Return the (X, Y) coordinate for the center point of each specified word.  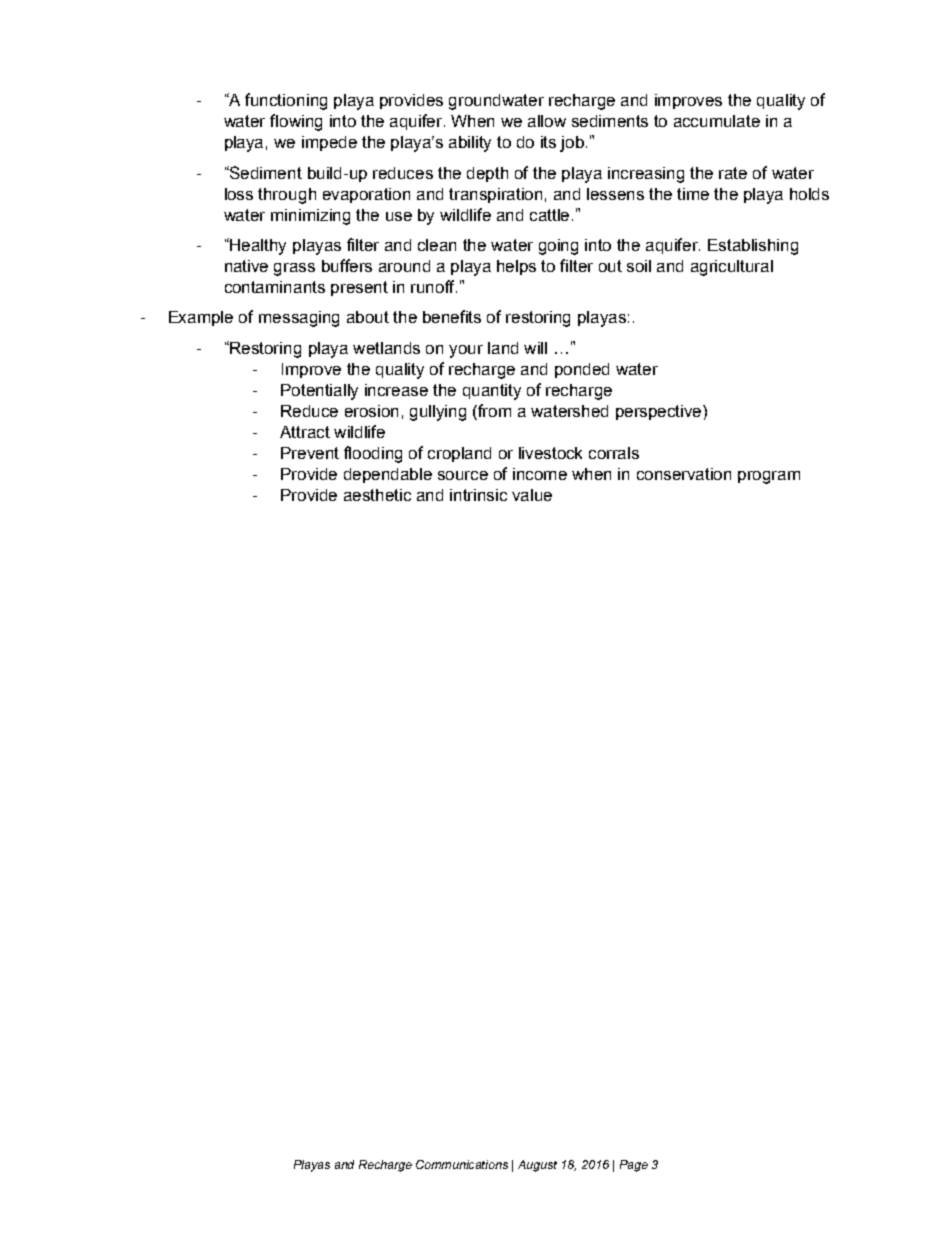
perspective (660, 412)
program (769, 477)
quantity (492, 392)
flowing (296, 122)
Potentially (319, 392)
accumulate (717, 121)
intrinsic (478, 495)
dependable (388, 475)
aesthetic (377, 495)
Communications (462, 1164)
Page (634, 1166)
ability (470, 144)
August (537, 1166)
